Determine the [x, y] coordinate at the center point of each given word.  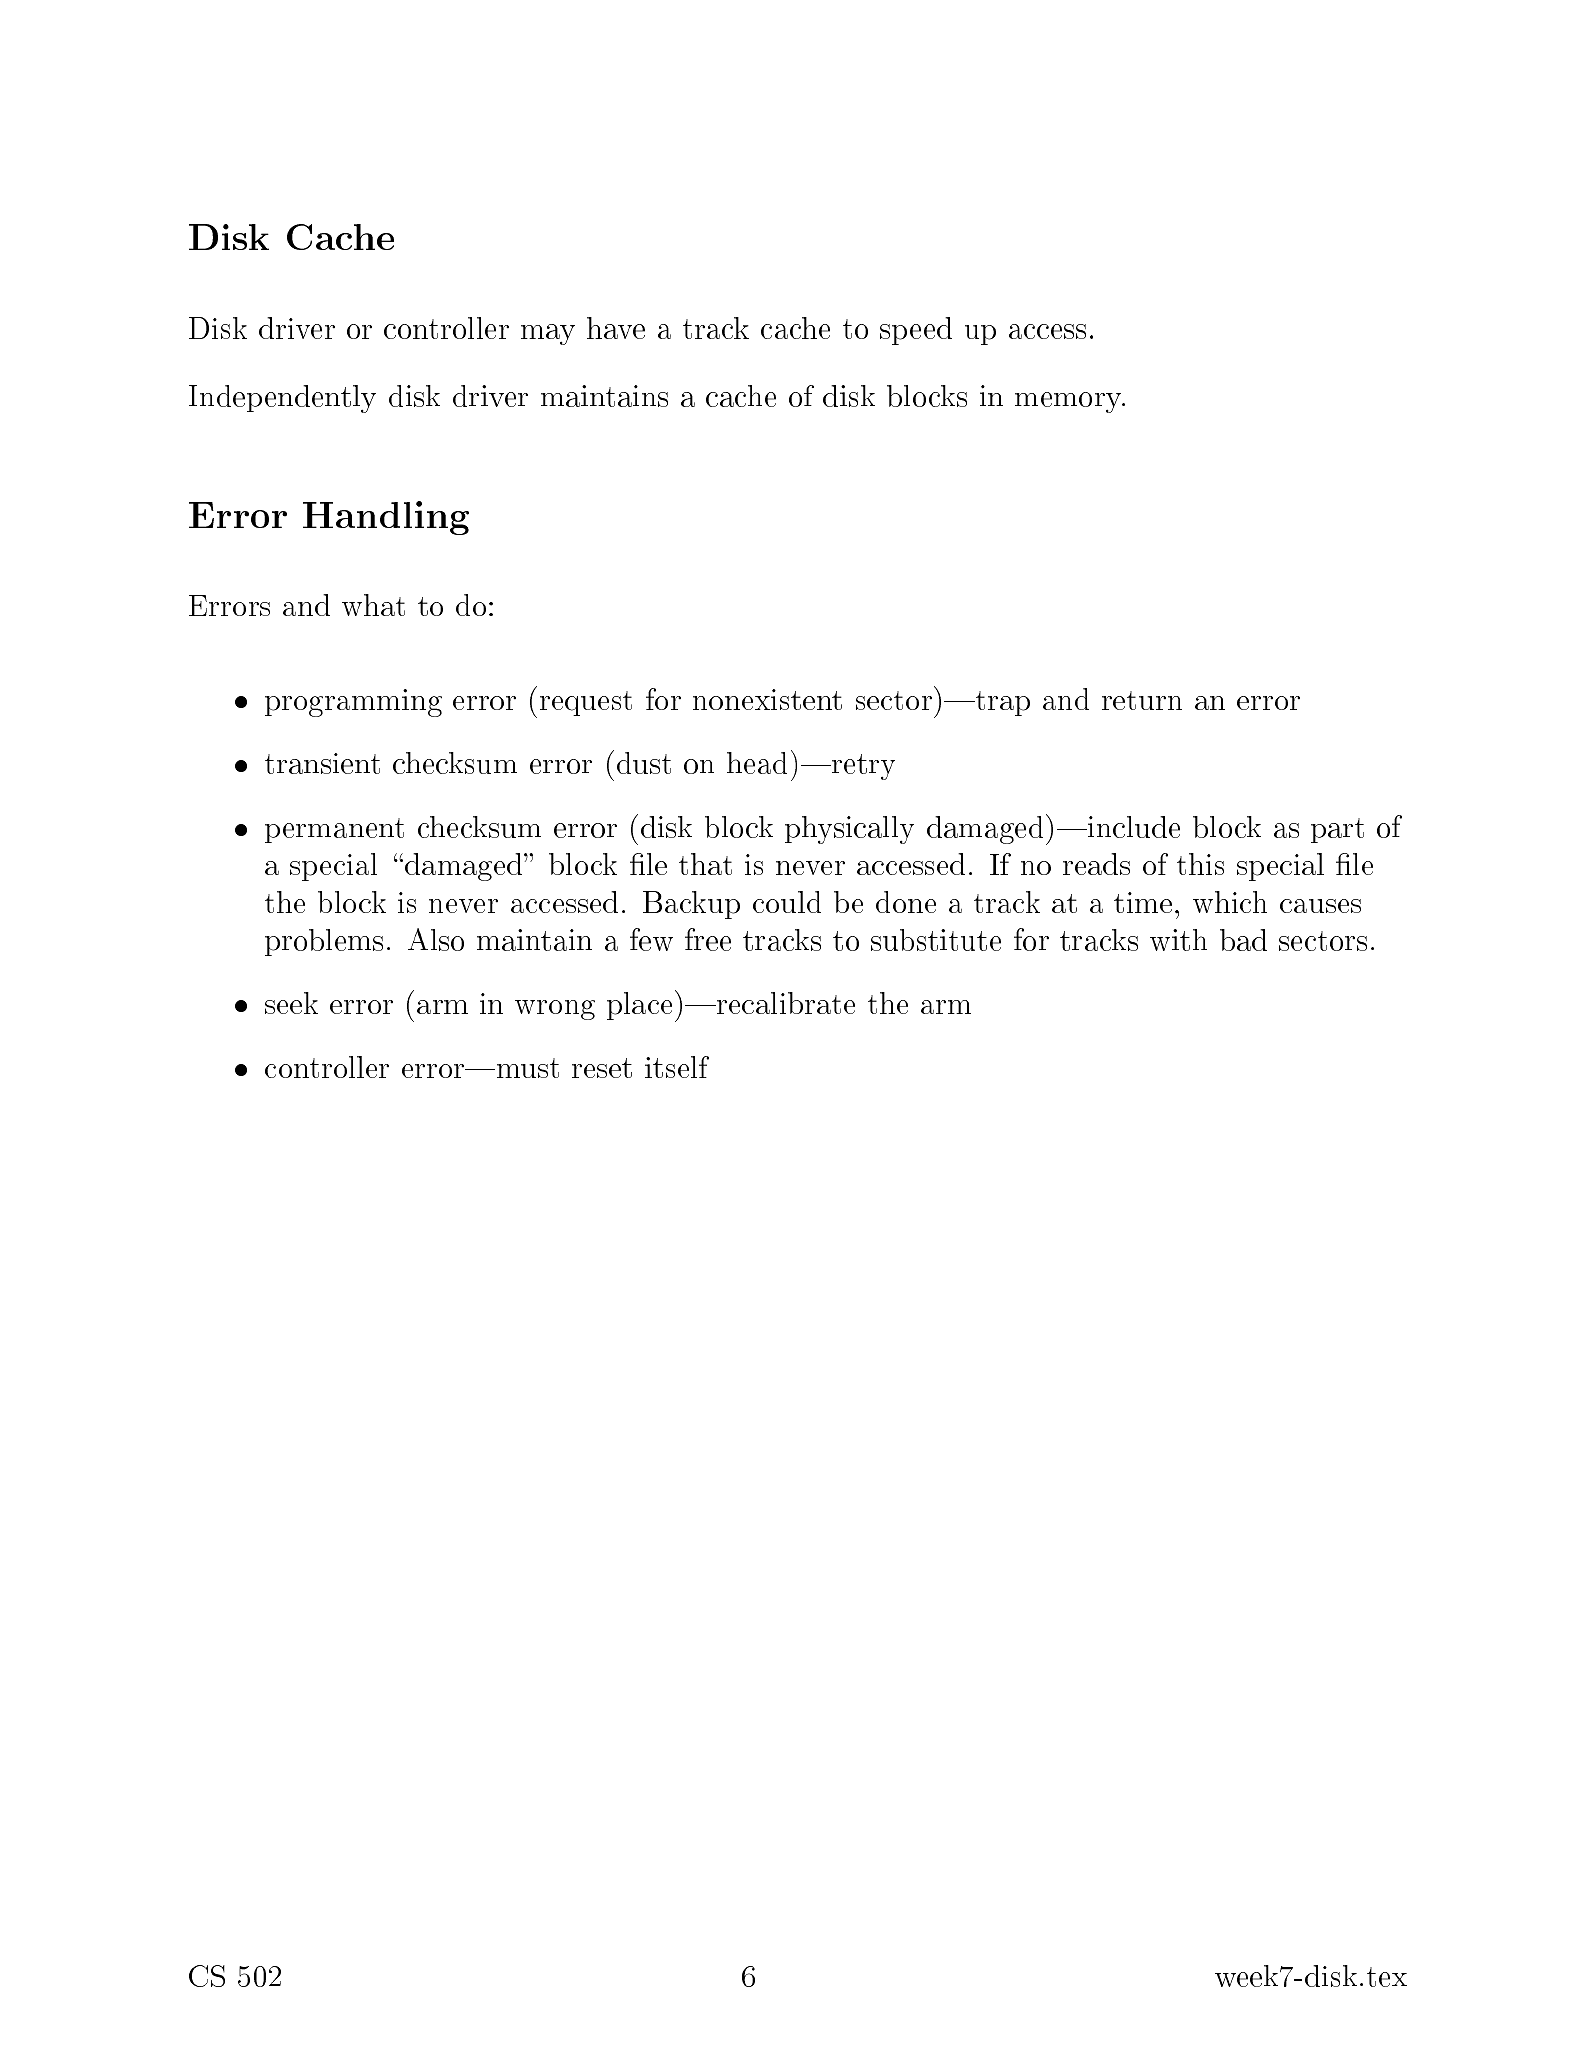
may [548, 334]
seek [291, 1003]
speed [916, 331]
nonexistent [767, 699]
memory [1069, 402]
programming [353, 703]
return [1142, 700]
